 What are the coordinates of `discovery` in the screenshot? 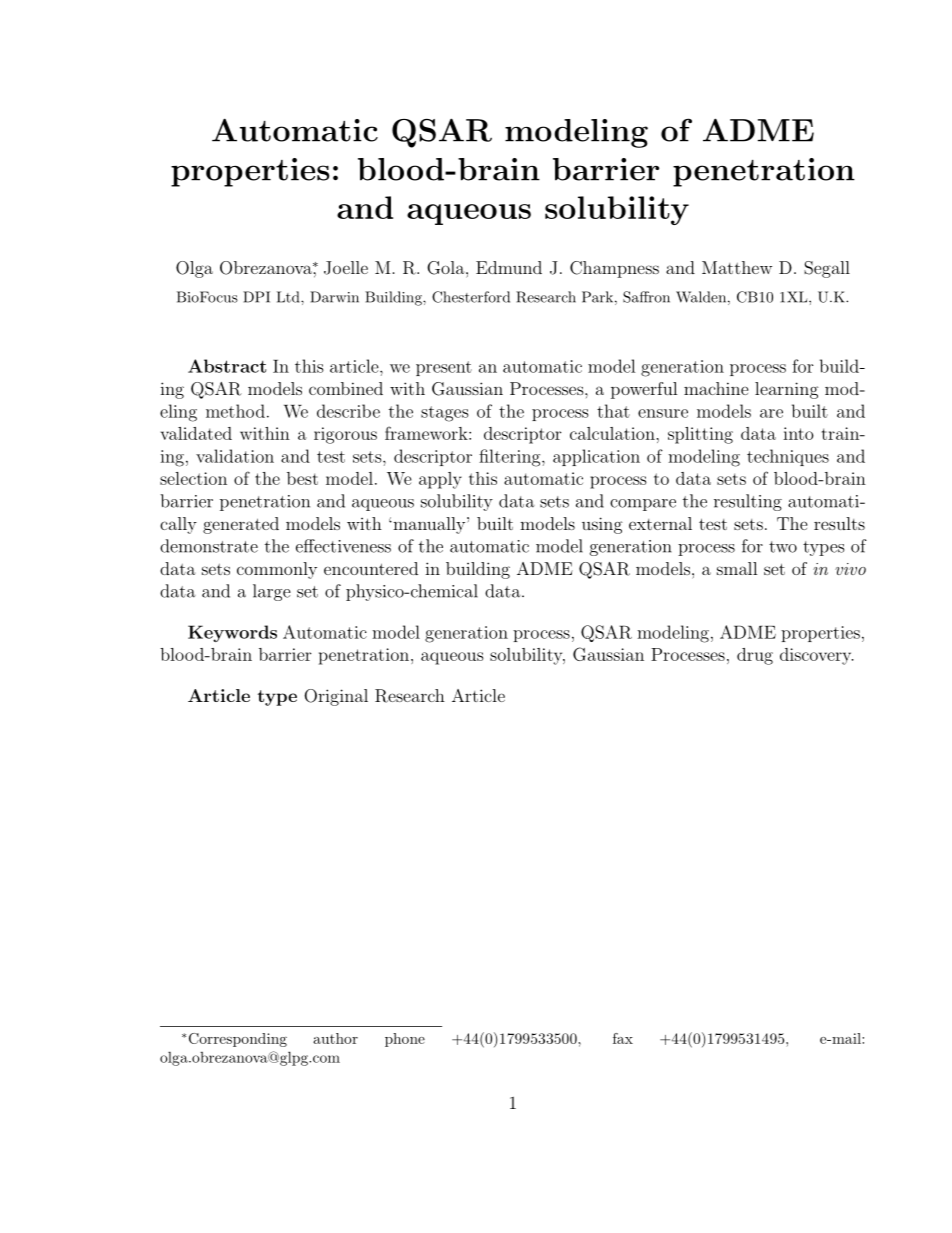 It's located at (817, 656).
